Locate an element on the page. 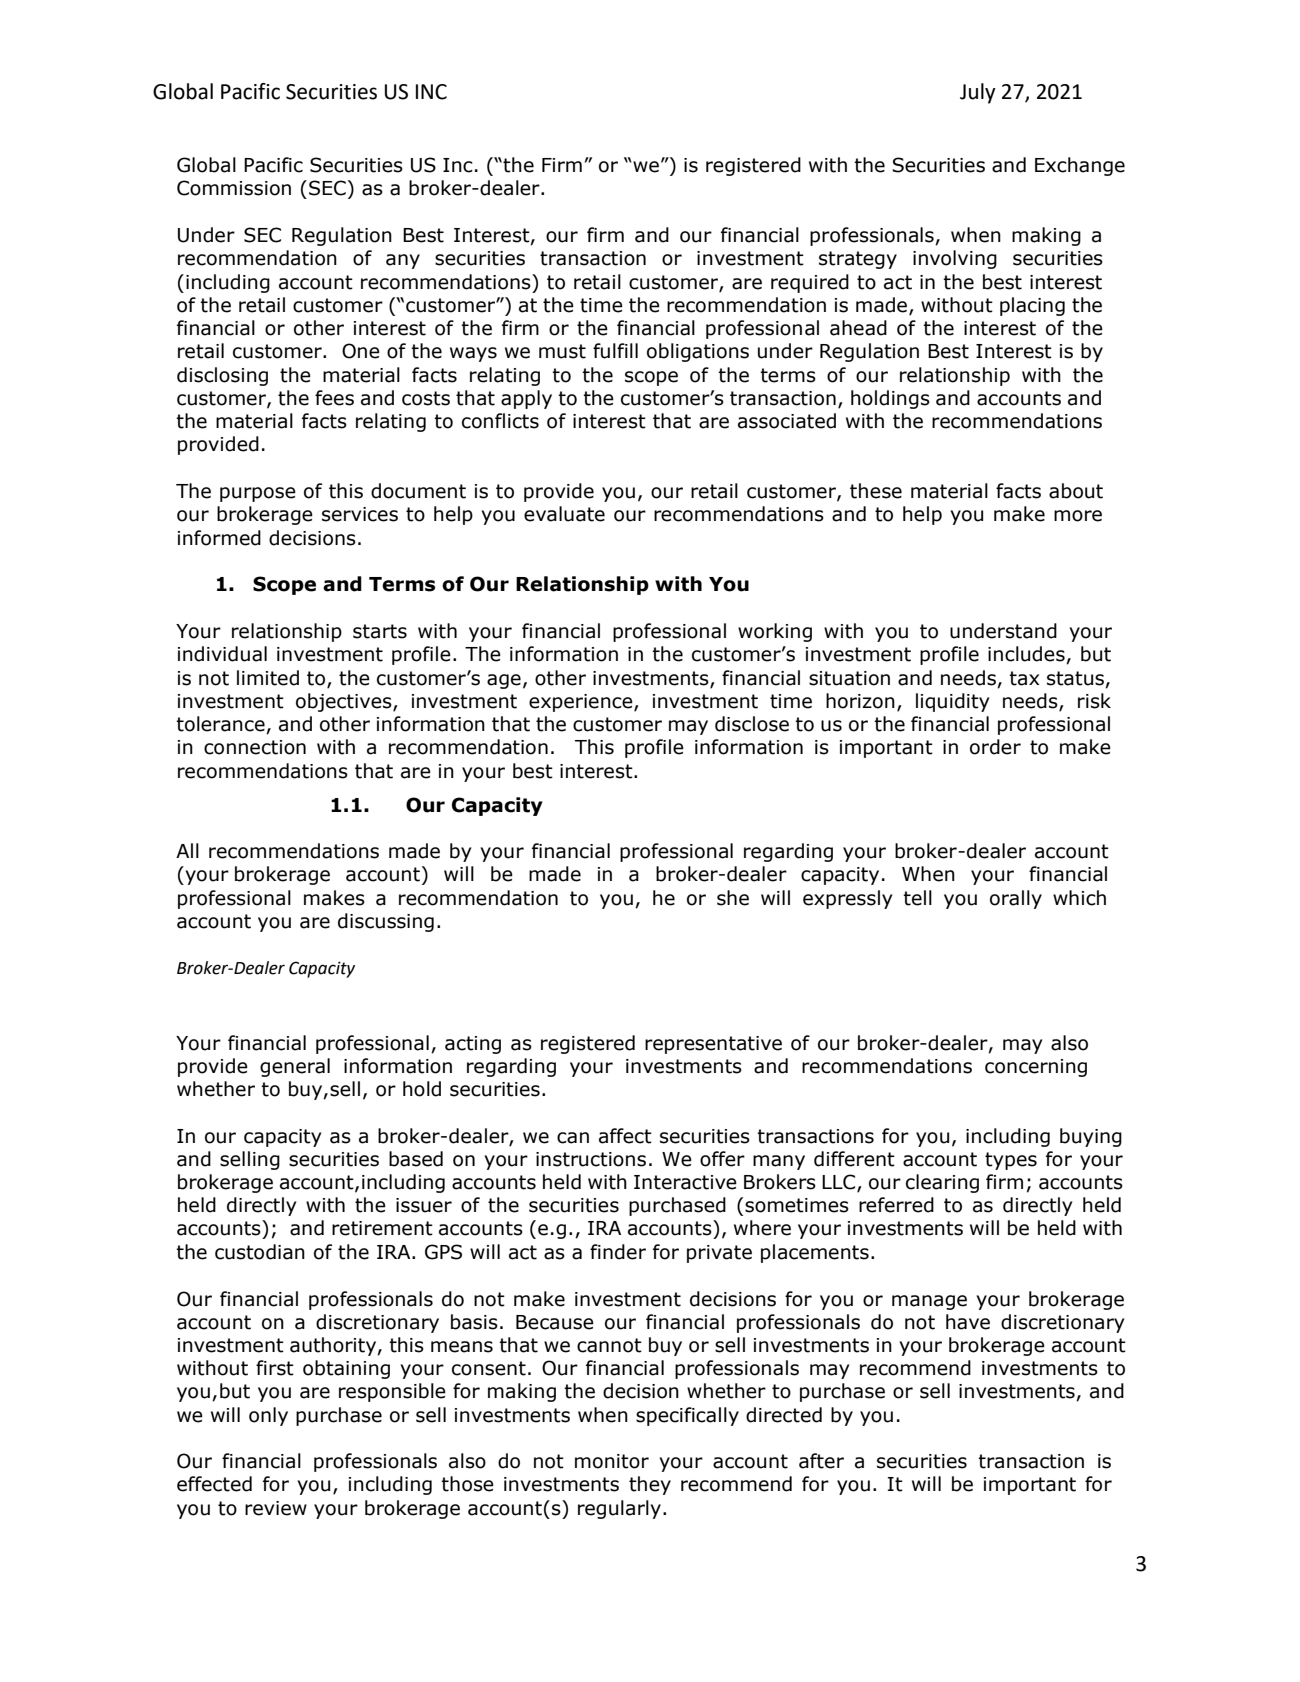 This document has height=1682, width=1300. starts is located at coordinates (380, 631).
